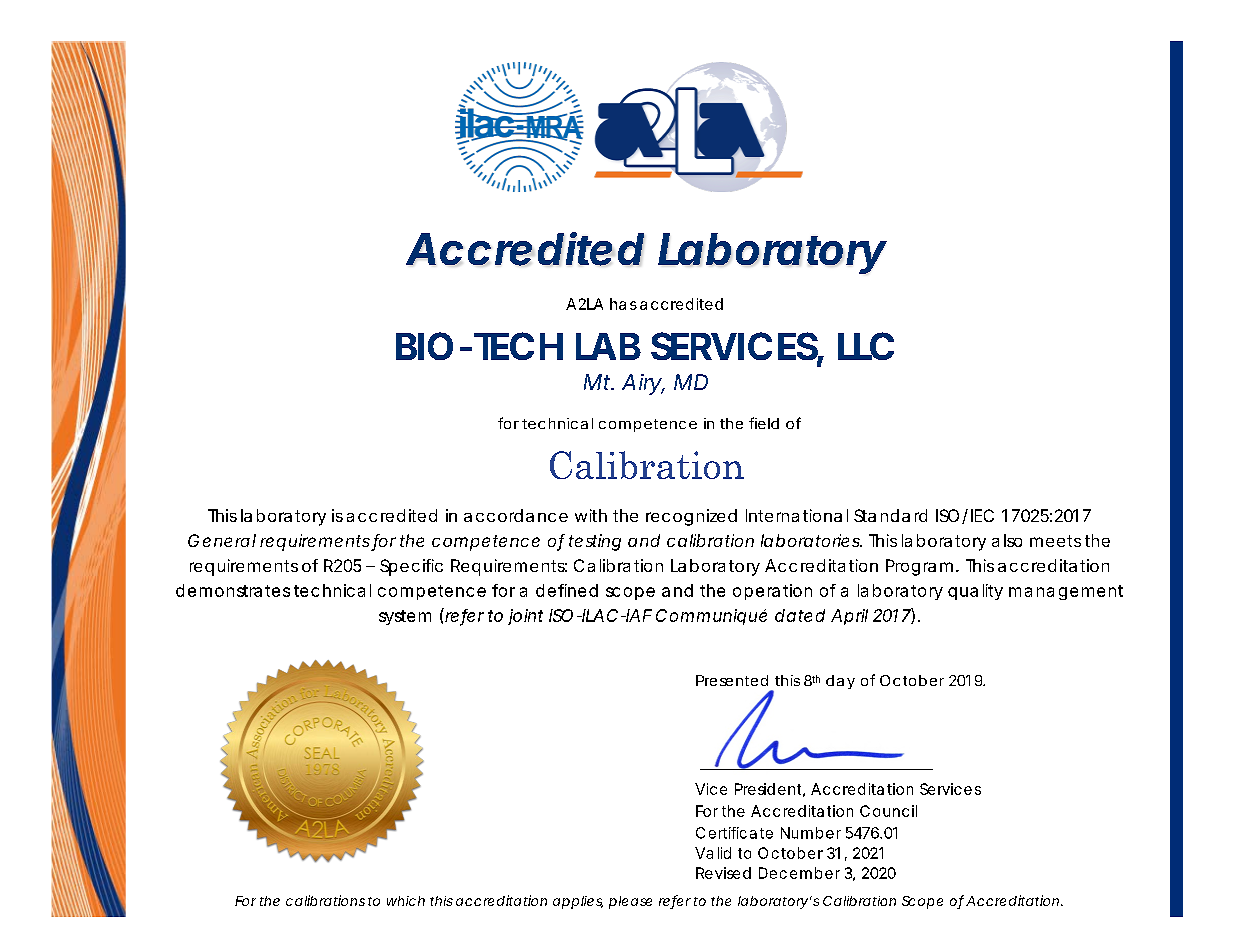 This document has width=1233, height=952. I want to click on Airy, so click(642, 384).
